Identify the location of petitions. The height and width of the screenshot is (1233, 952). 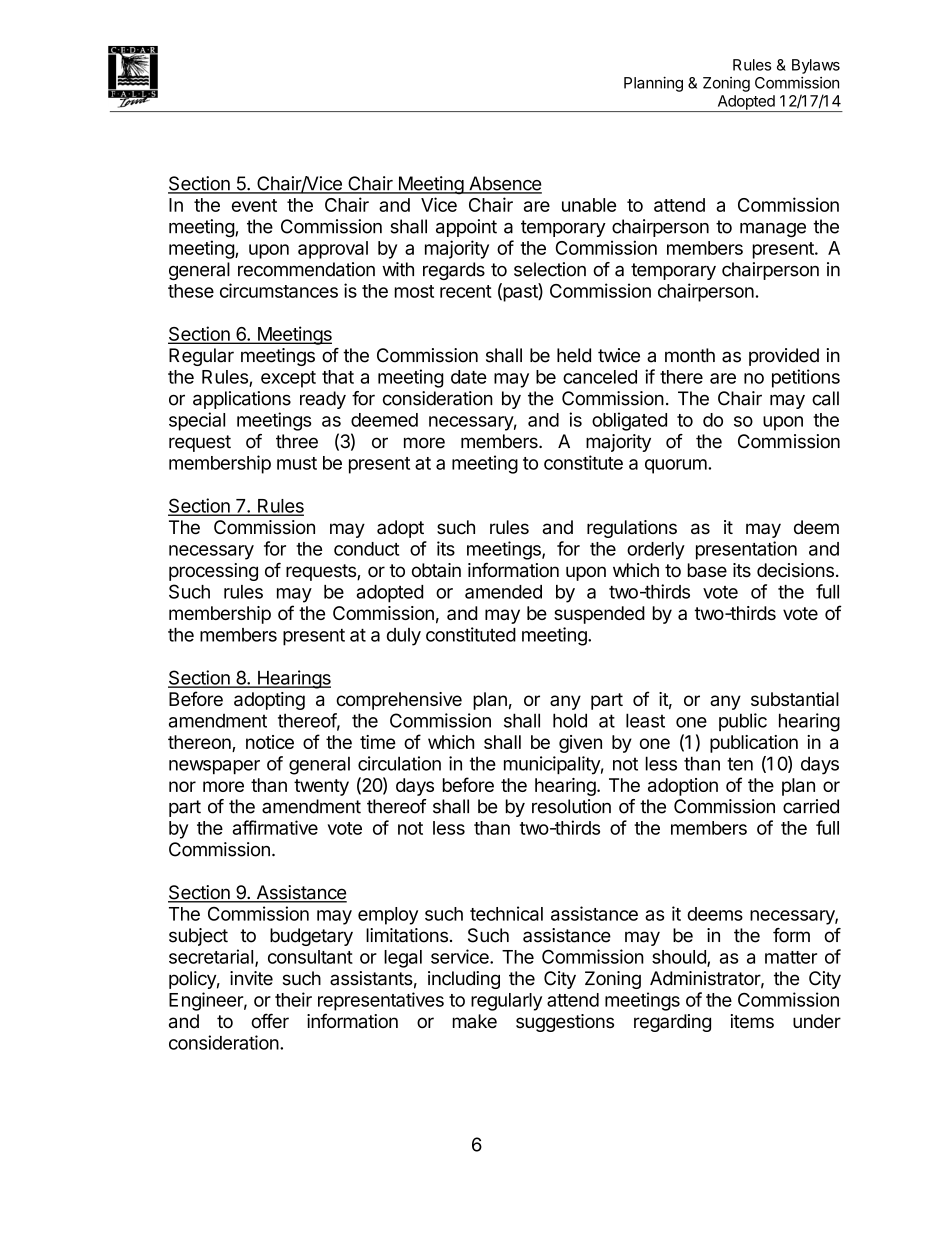
(806, 378).
